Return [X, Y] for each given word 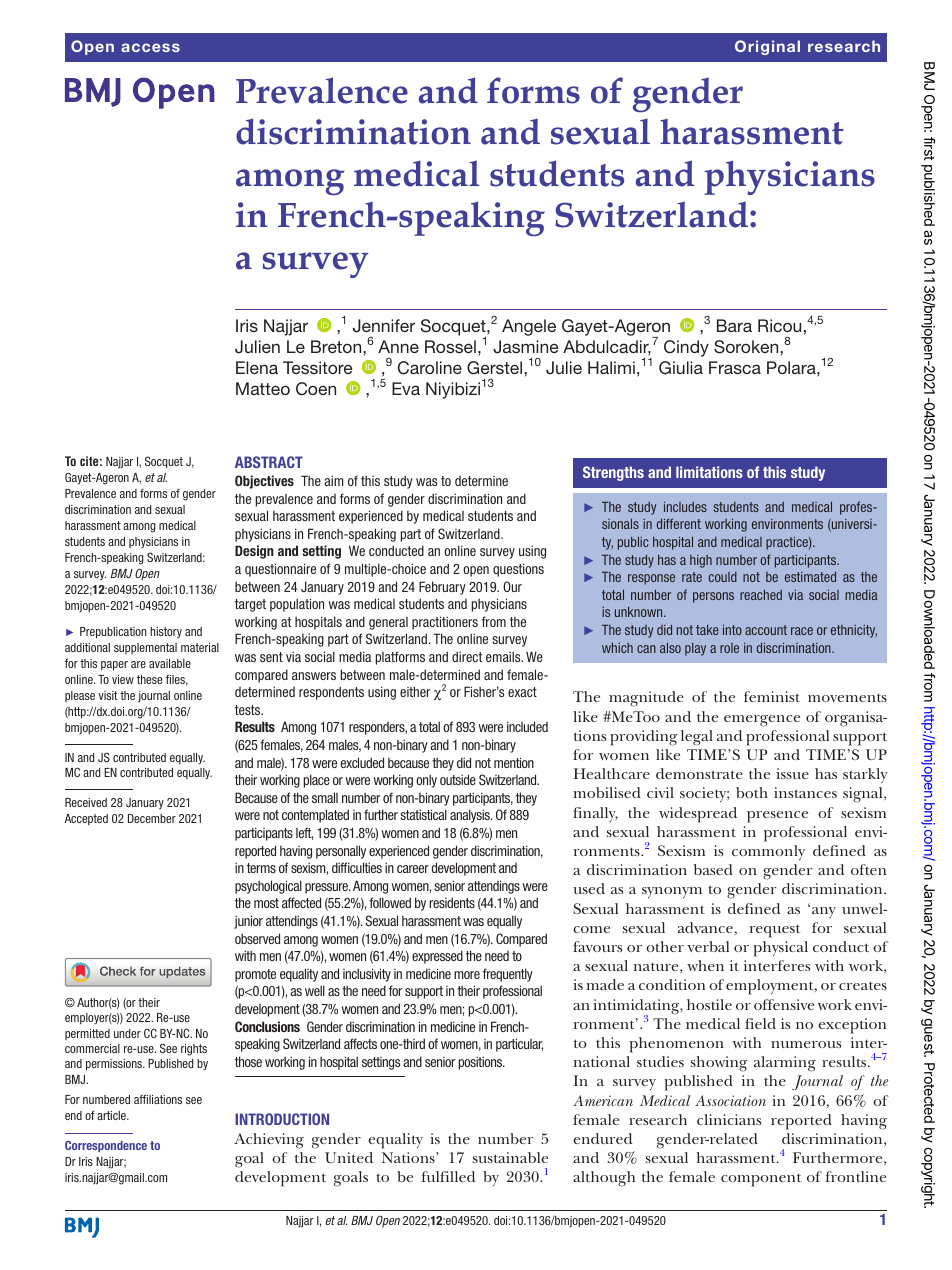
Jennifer [384, 326]
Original [767, 47]
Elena [257, 367]
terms [261, 868]
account [766, 630]
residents [452, 902]
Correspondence [106, 1146]
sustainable [510, 1157]
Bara [734, 325]
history [166, 632]
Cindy [686, 348]
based [713, 869]
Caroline [430, 368]
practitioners [445, 623]
